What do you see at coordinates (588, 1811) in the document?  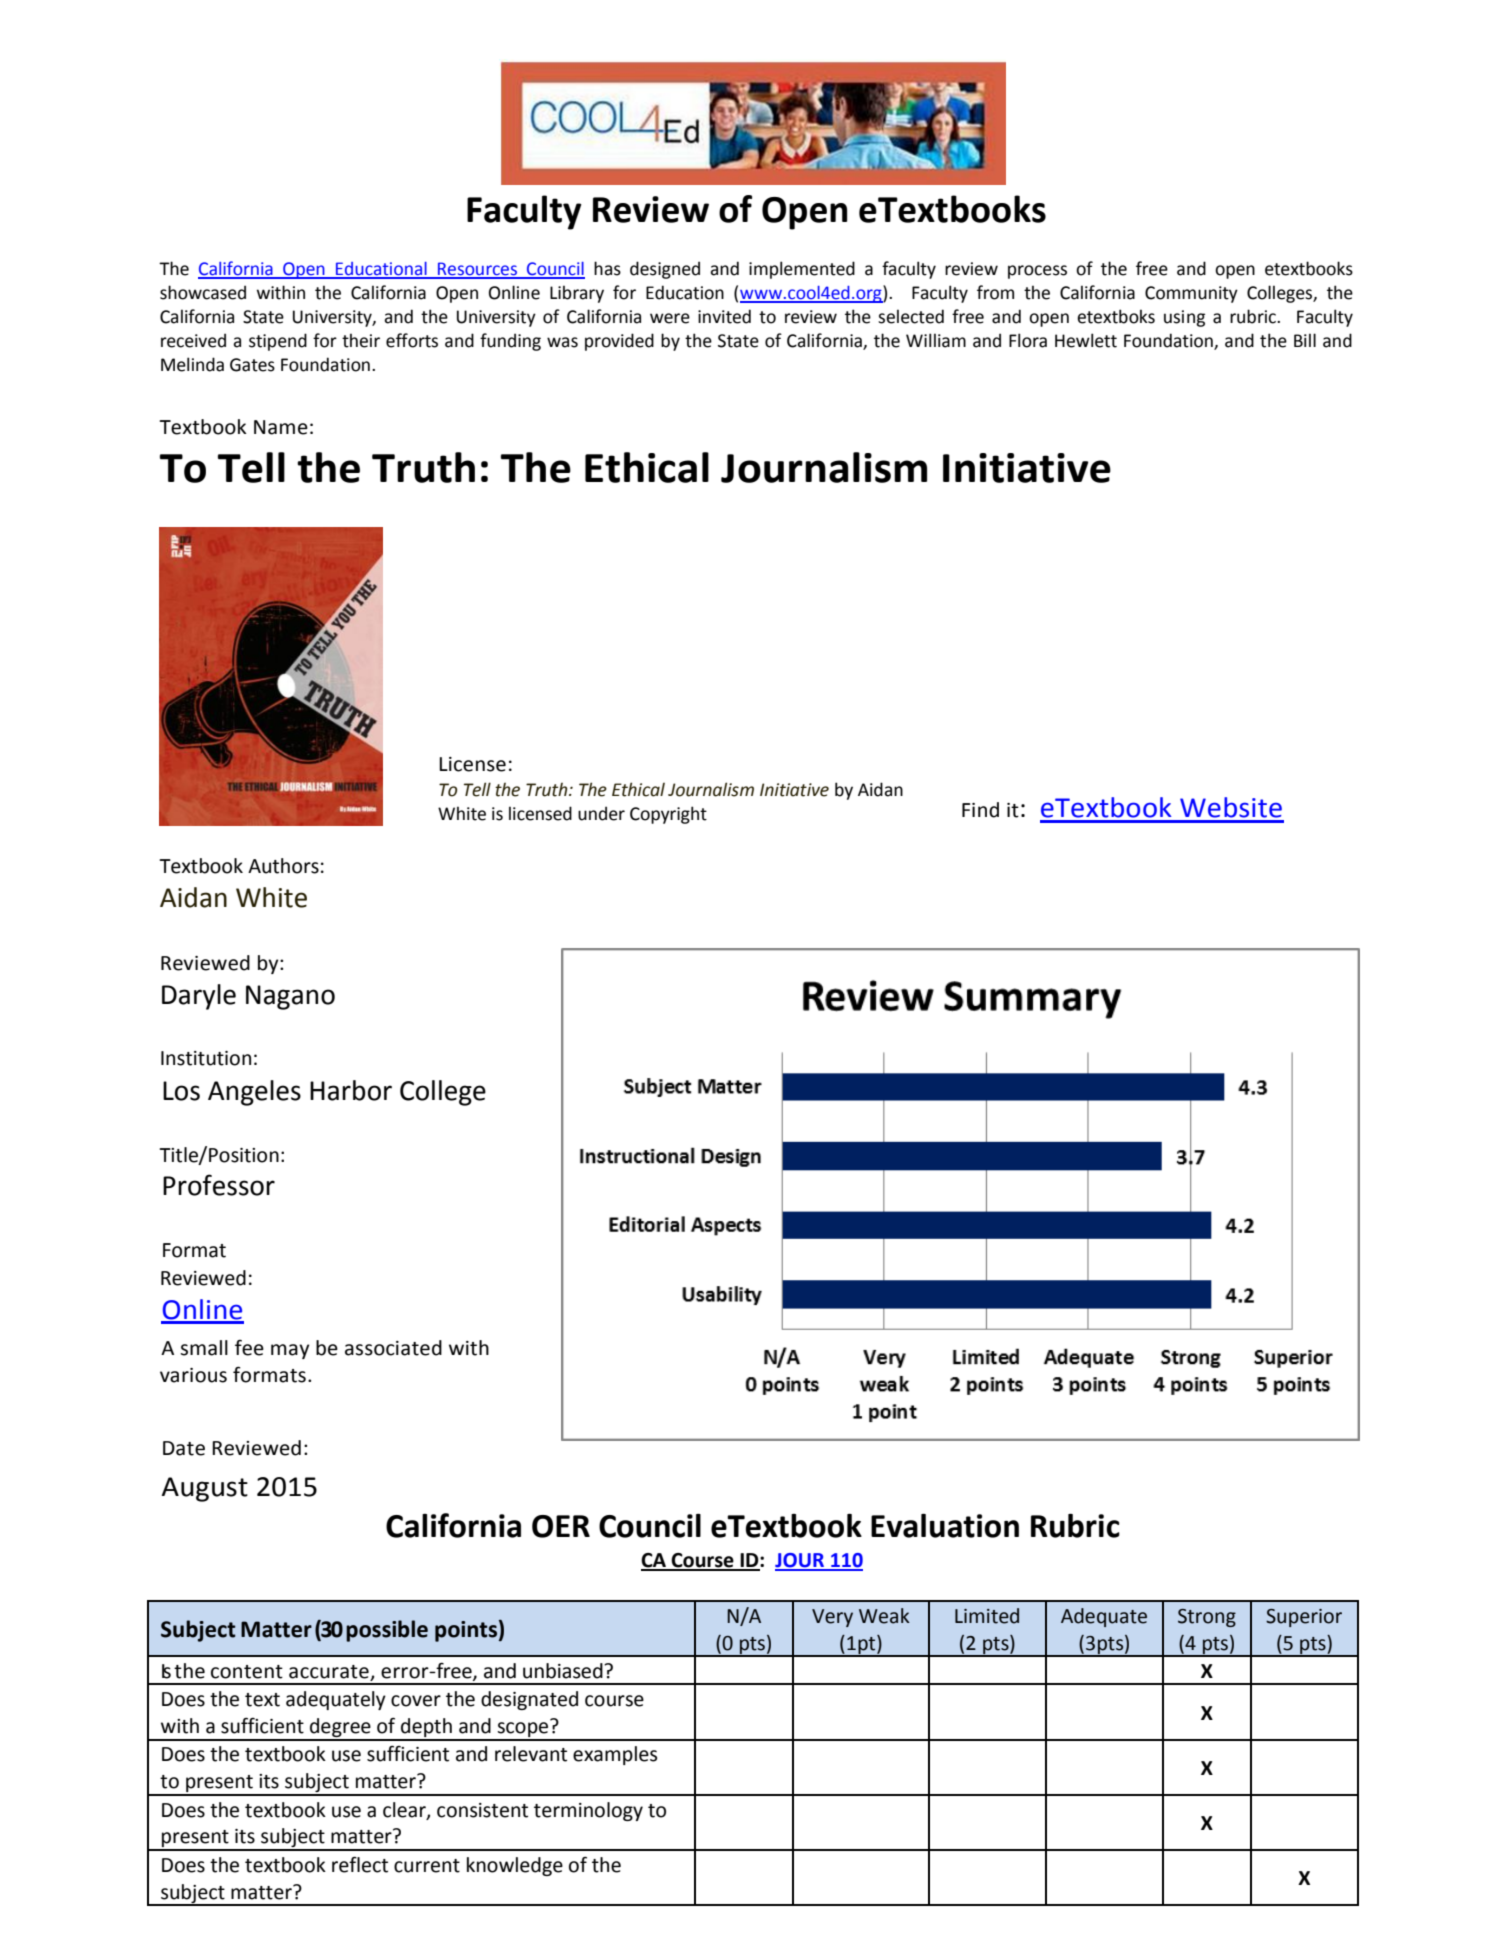 I see `terminology` at bounding box center [588, 1811].
